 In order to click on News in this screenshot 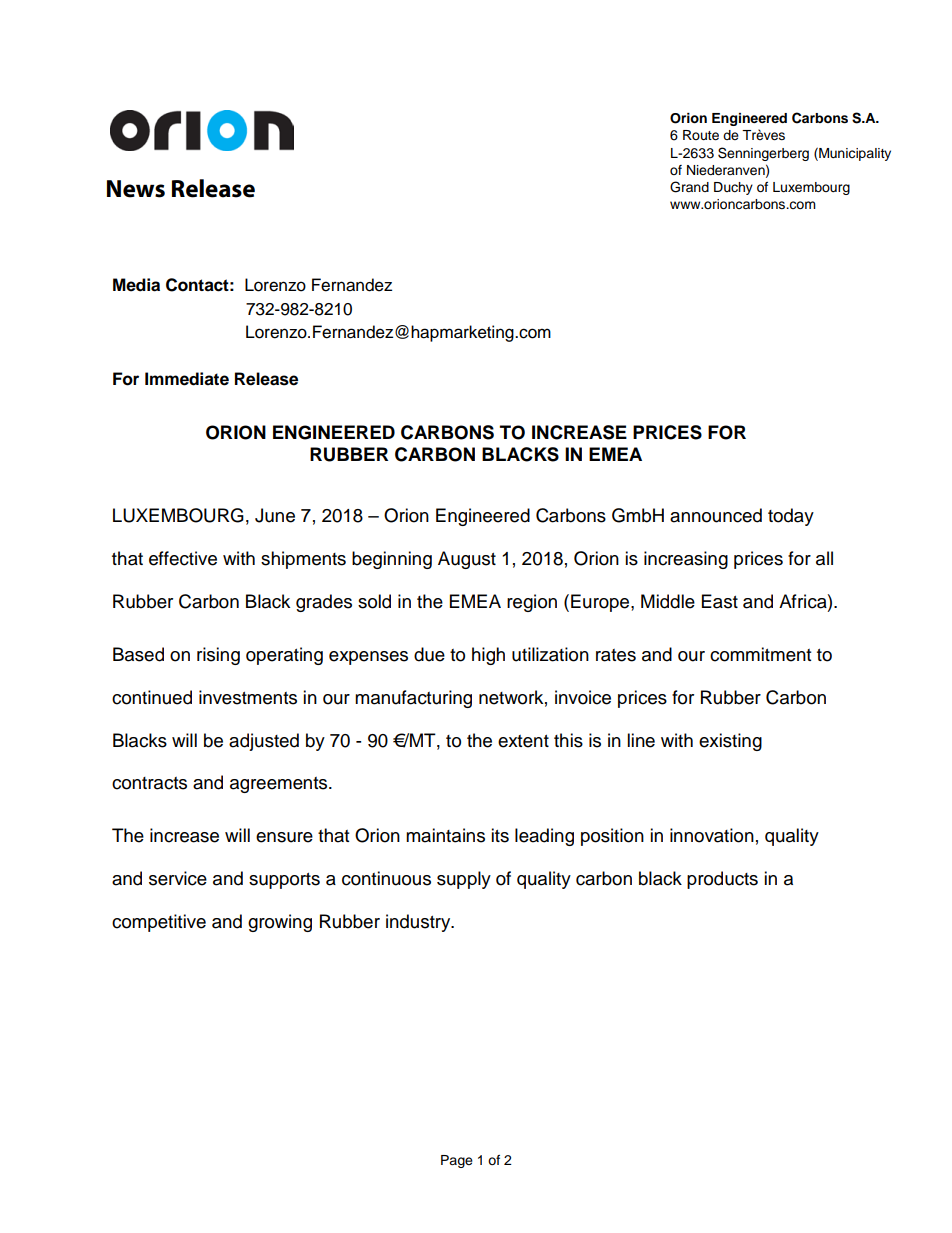, I will do `click(136, 189)`.
